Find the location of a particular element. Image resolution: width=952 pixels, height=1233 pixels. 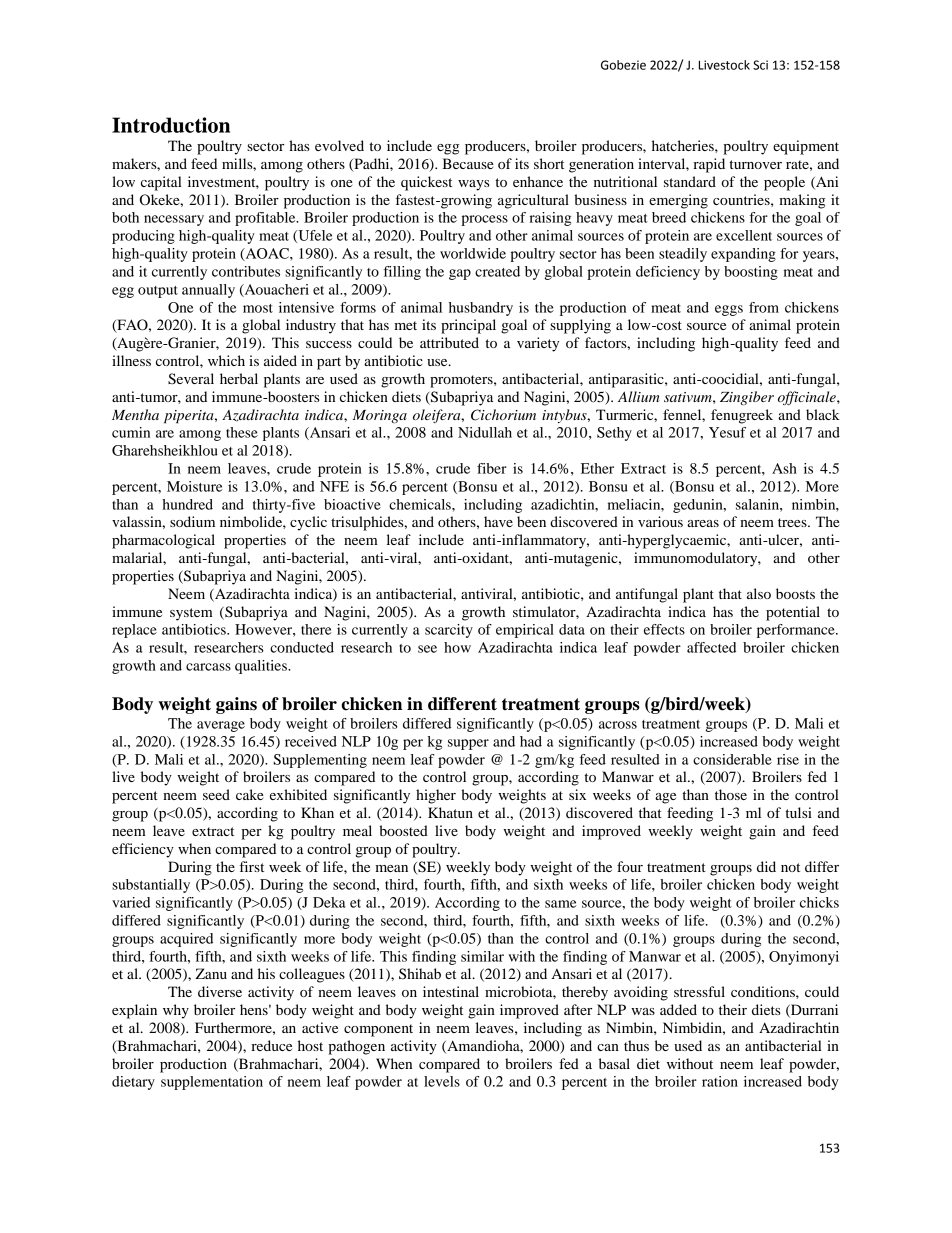

which is located at coordinates (226, 360).
